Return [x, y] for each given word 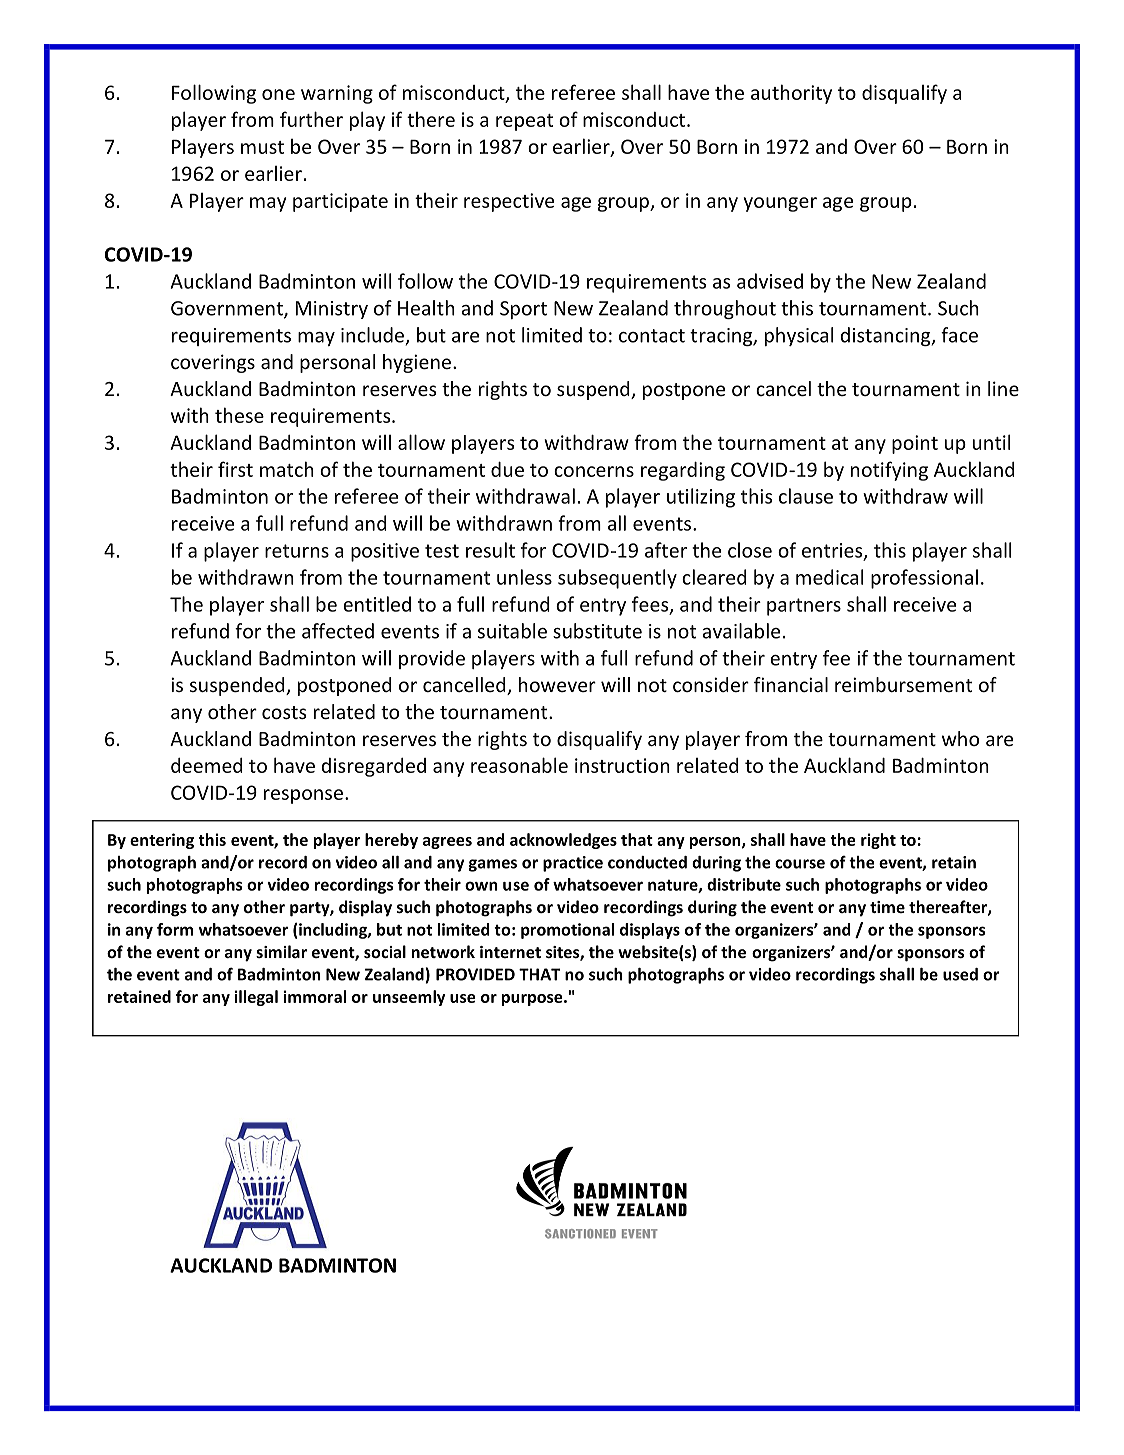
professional [924, 579]
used [960, 974]
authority [791, 94]
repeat [524, 122]
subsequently [617, 579]
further [311, 119]
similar [281, 951]
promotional [567, 931]
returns [297, 551]
